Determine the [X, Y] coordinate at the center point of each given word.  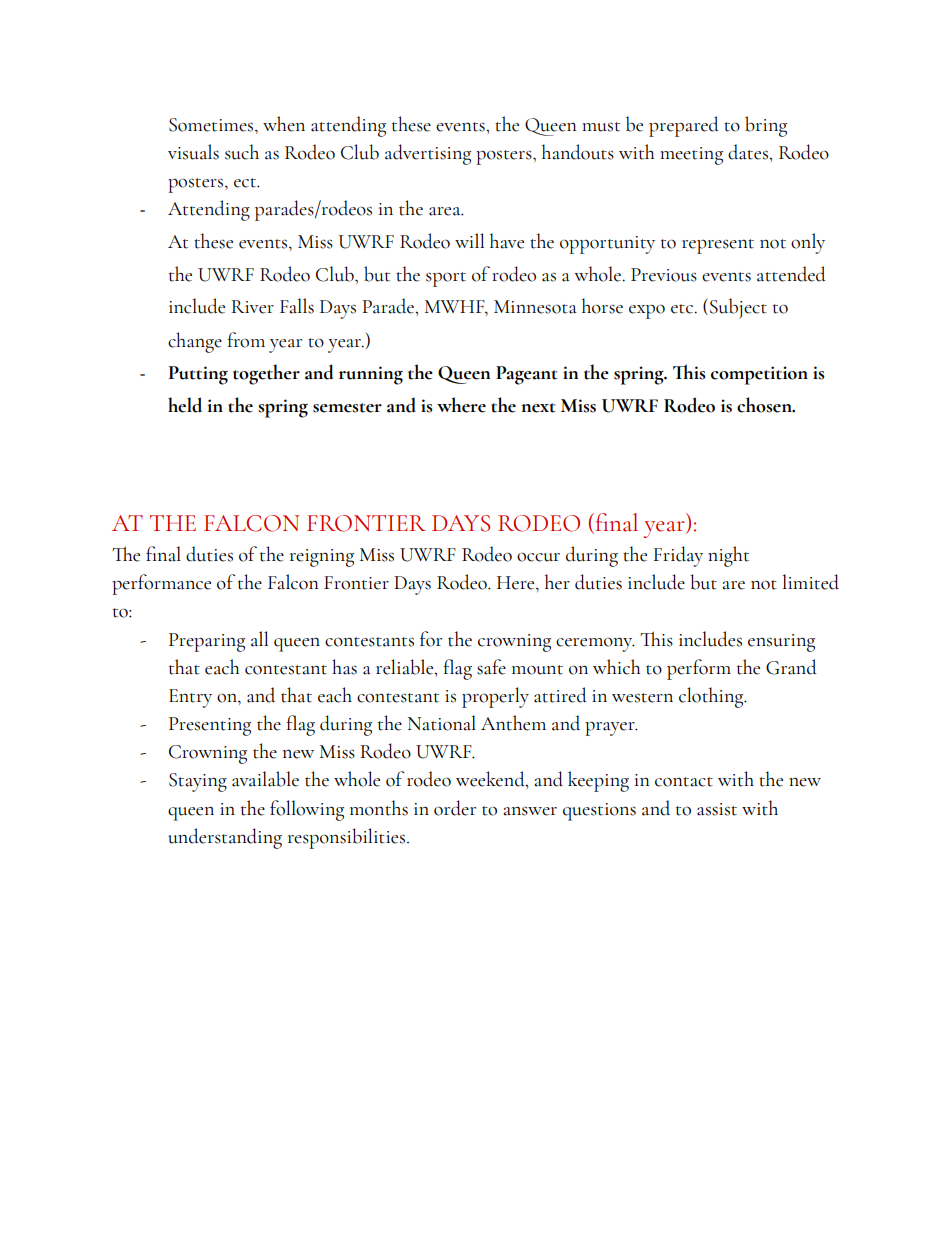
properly [495, 697]
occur [538, 557]
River [252, 307]
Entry [190, 698]
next [538, 408]
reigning [322, 558]
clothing [712, 697]
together [266, 374]
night [728, 556]
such [242, 152]
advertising [428, 154]
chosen [765, 405]
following [307, 810]
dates [749, 152]
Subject [738, 308]
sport [446, 279]
